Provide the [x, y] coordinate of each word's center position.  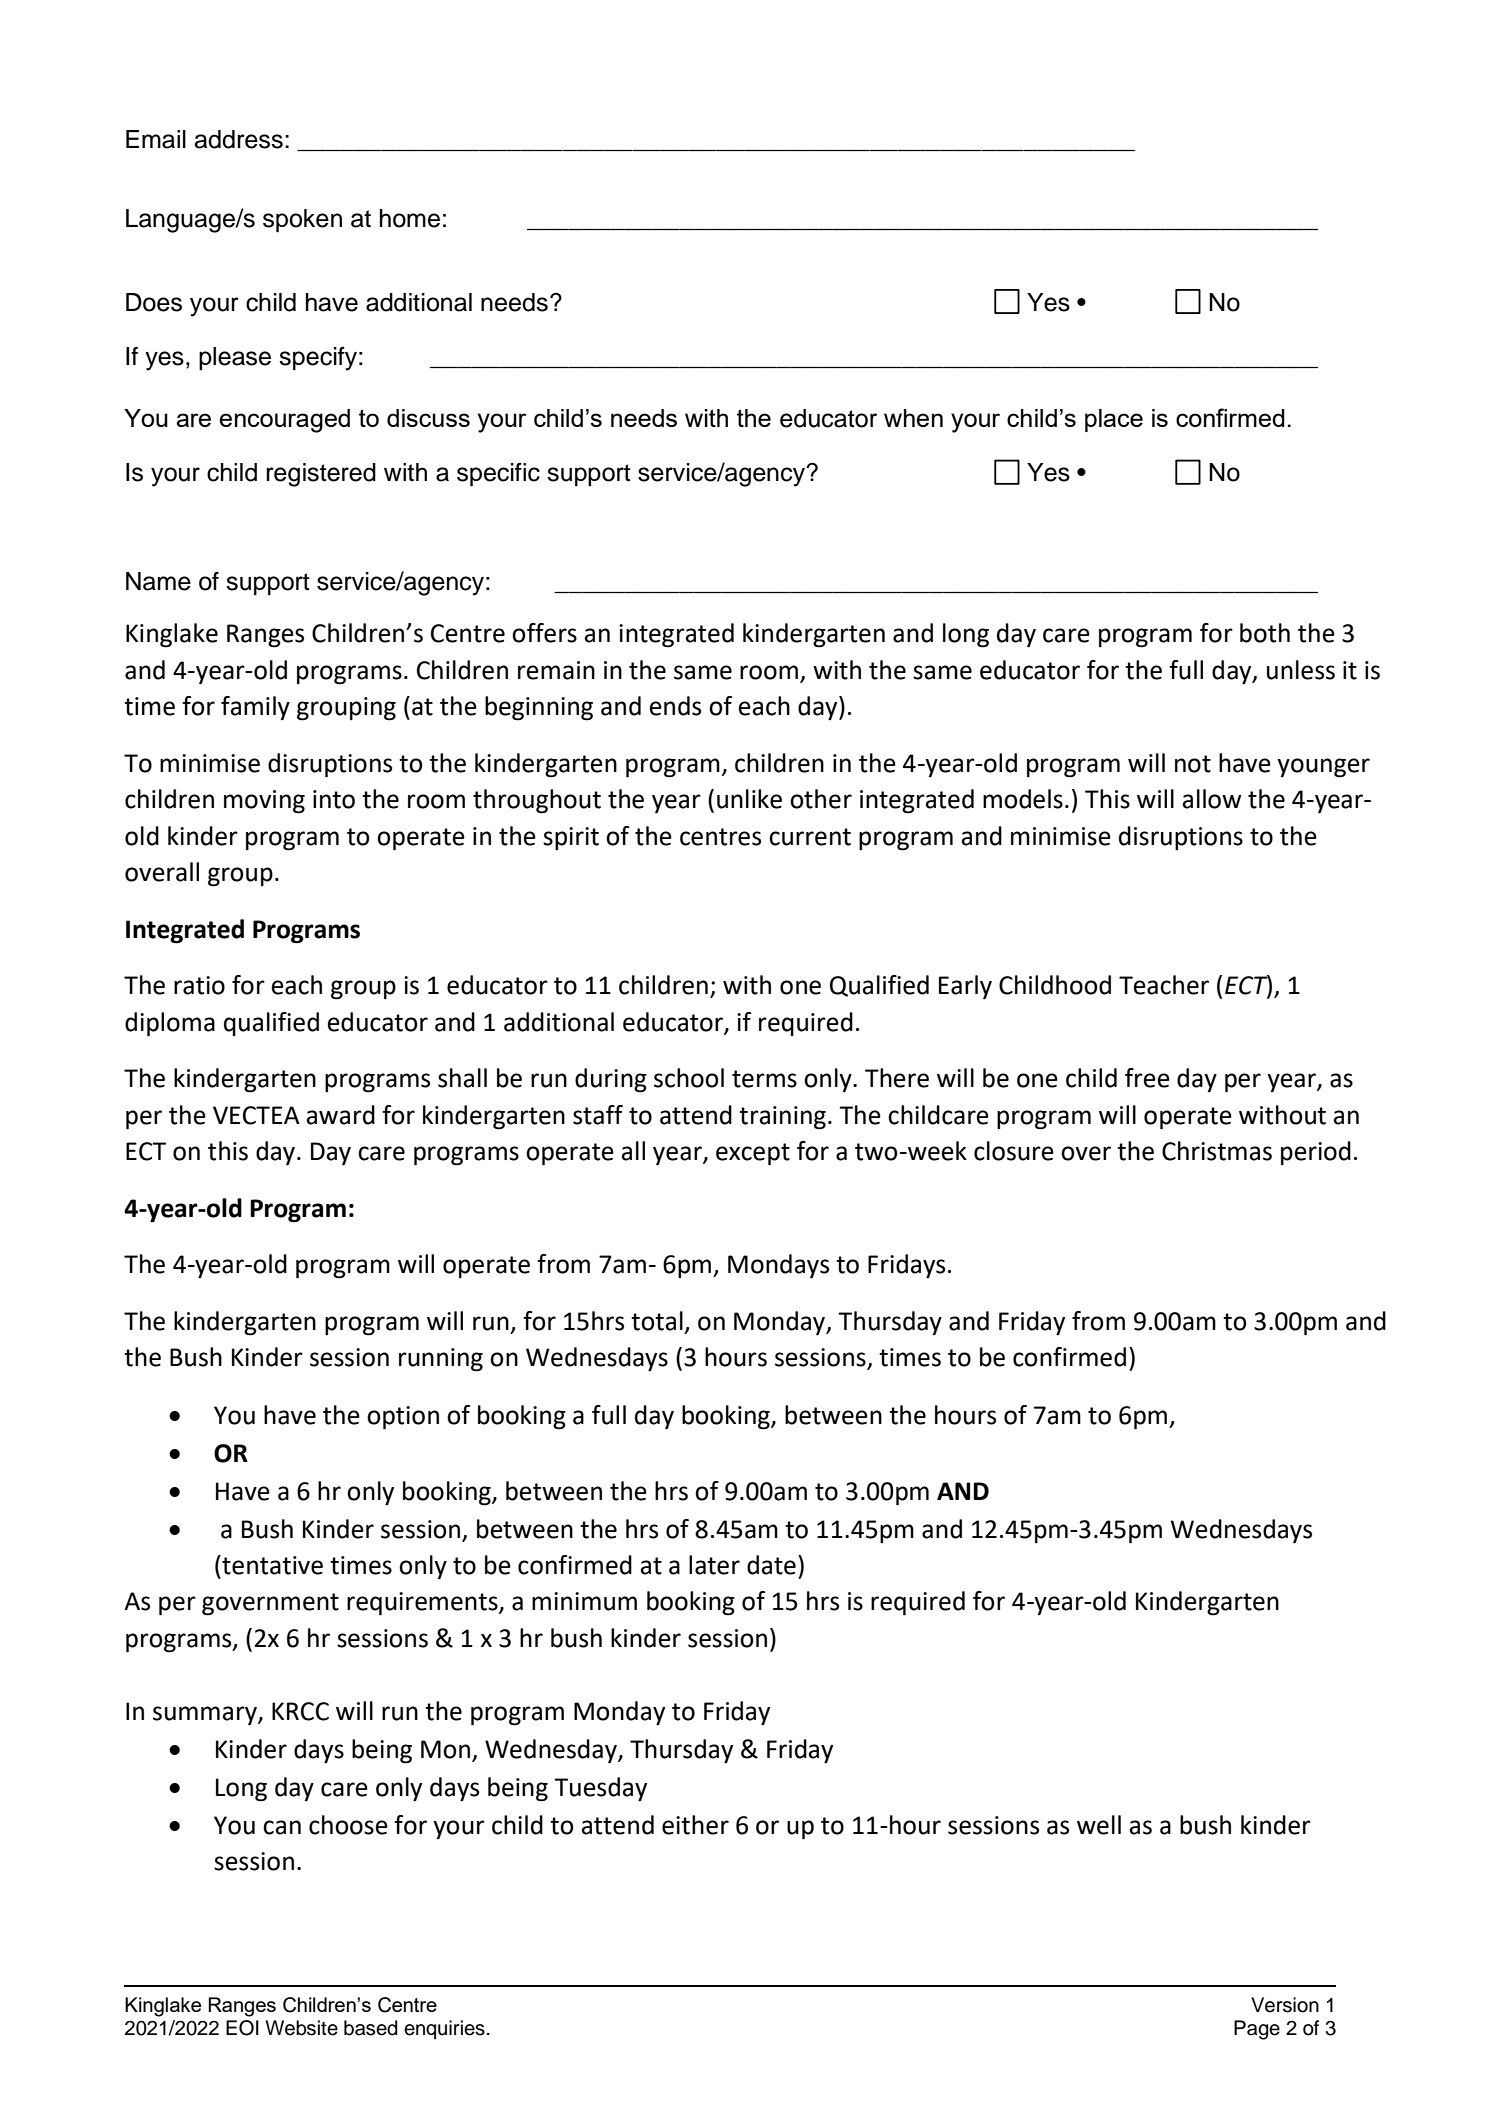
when [913, 418]
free [1147, 1078]
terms [764, 1079]
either [695, 1825]
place [1114, 420]
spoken [302, 221]
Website [301, 2028]
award [341, 1115]
